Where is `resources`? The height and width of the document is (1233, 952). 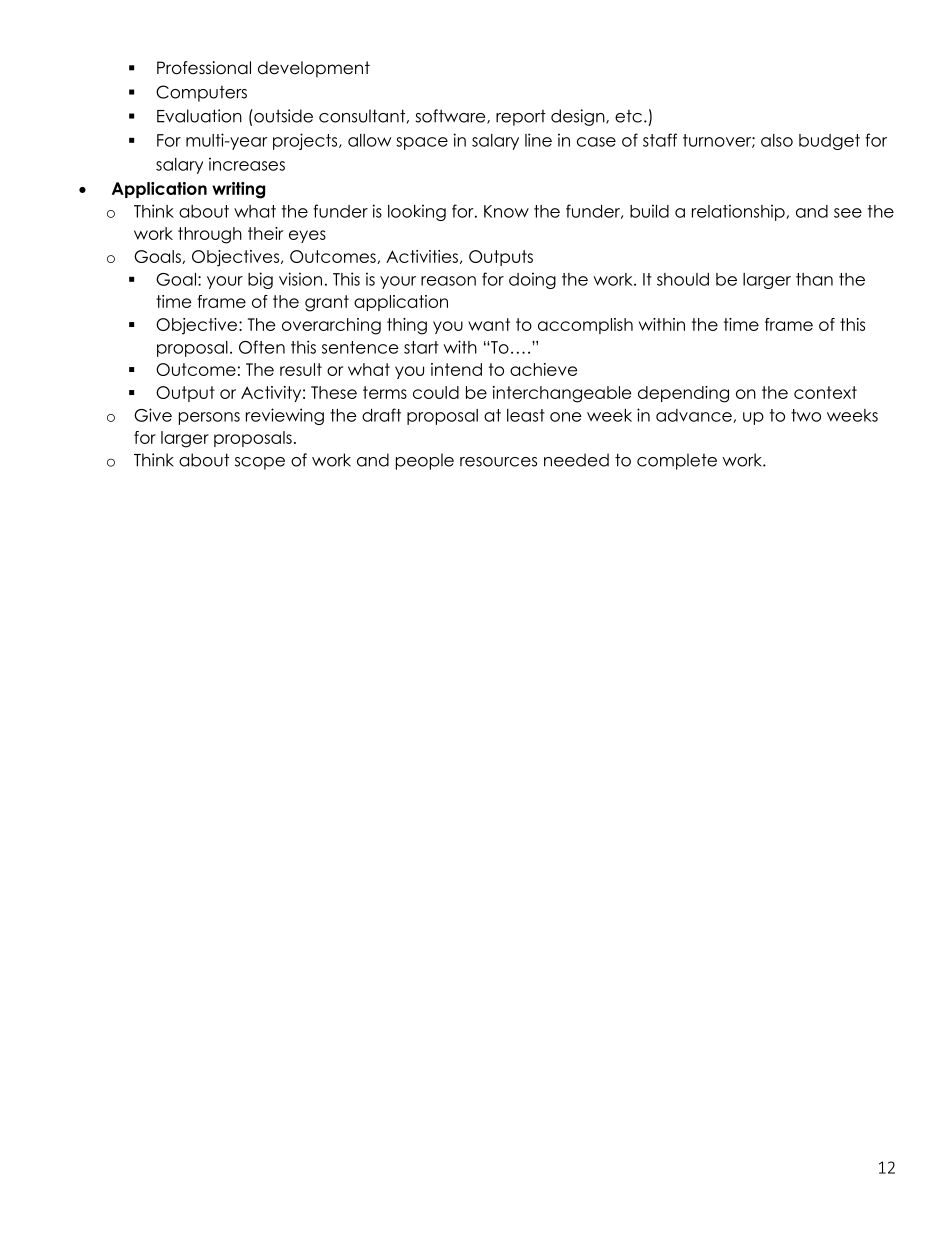 resources is located at coordinates (498, 462).
